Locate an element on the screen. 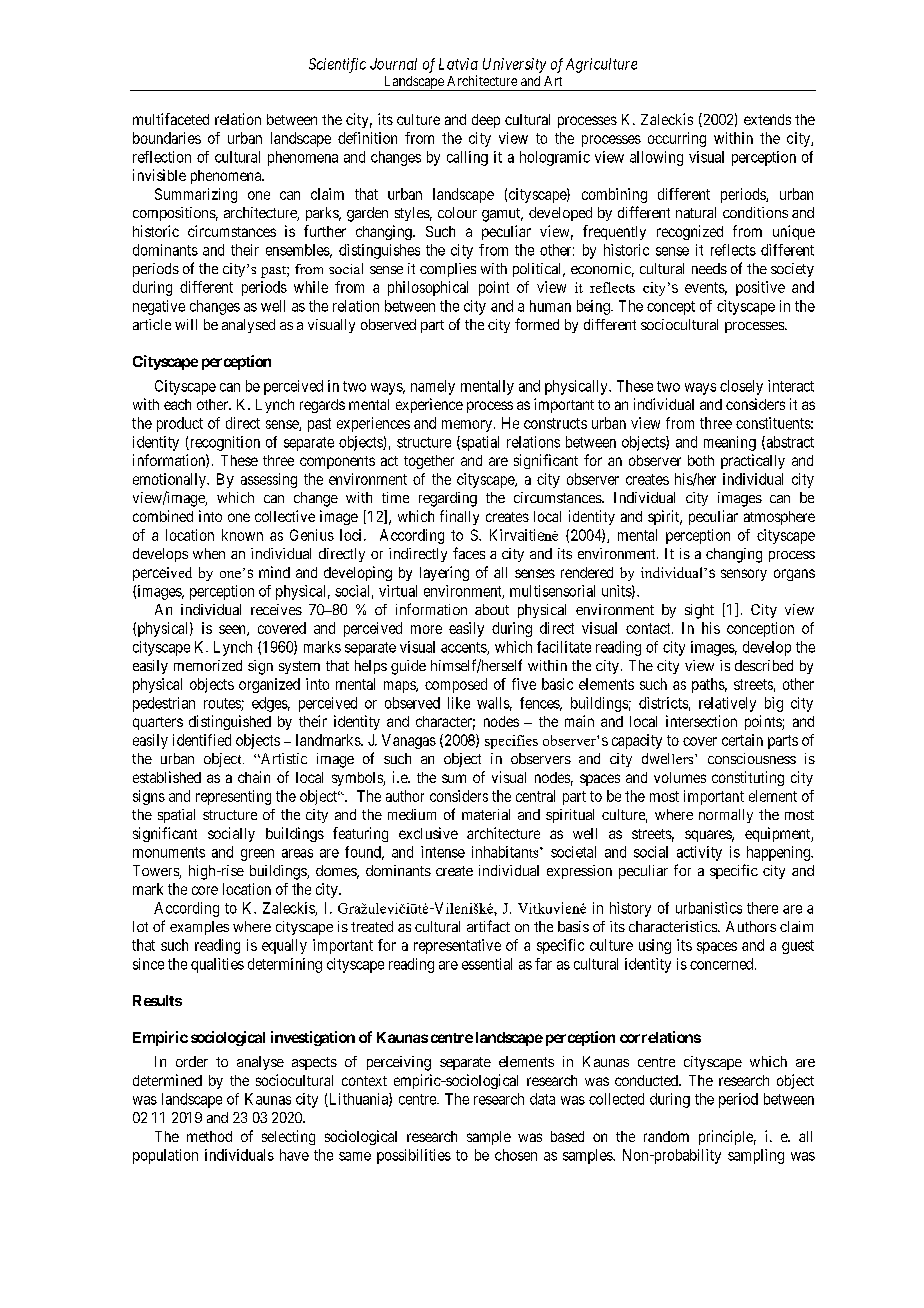 The width and height of the screenshot is (924, 1308). method is located at coordinates (209, 1136).
